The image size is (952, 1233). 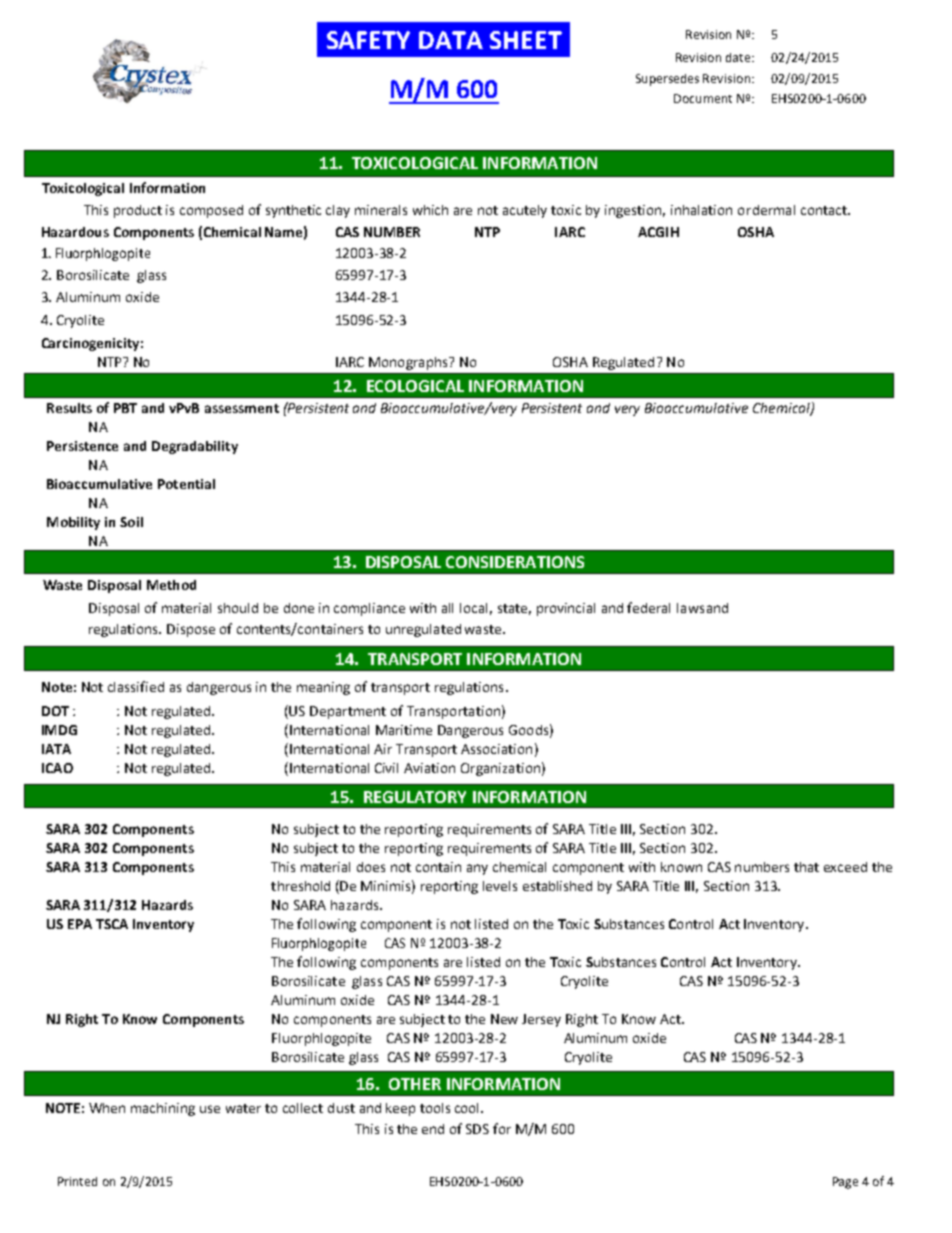 I want to click on Monographs, so click(x=409, y=363).
